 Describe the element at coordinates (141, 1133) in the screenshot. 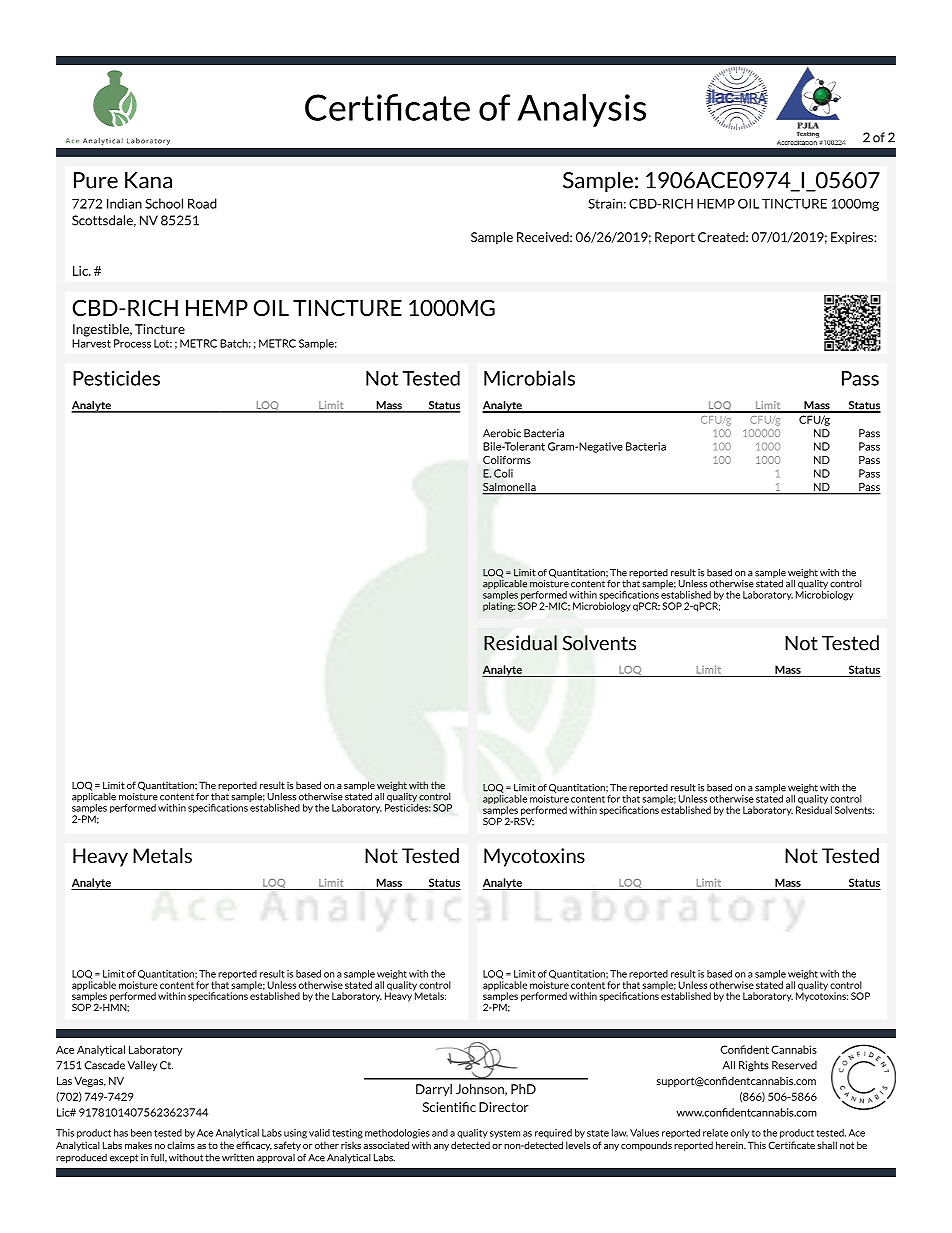

I see `been` at that location.
